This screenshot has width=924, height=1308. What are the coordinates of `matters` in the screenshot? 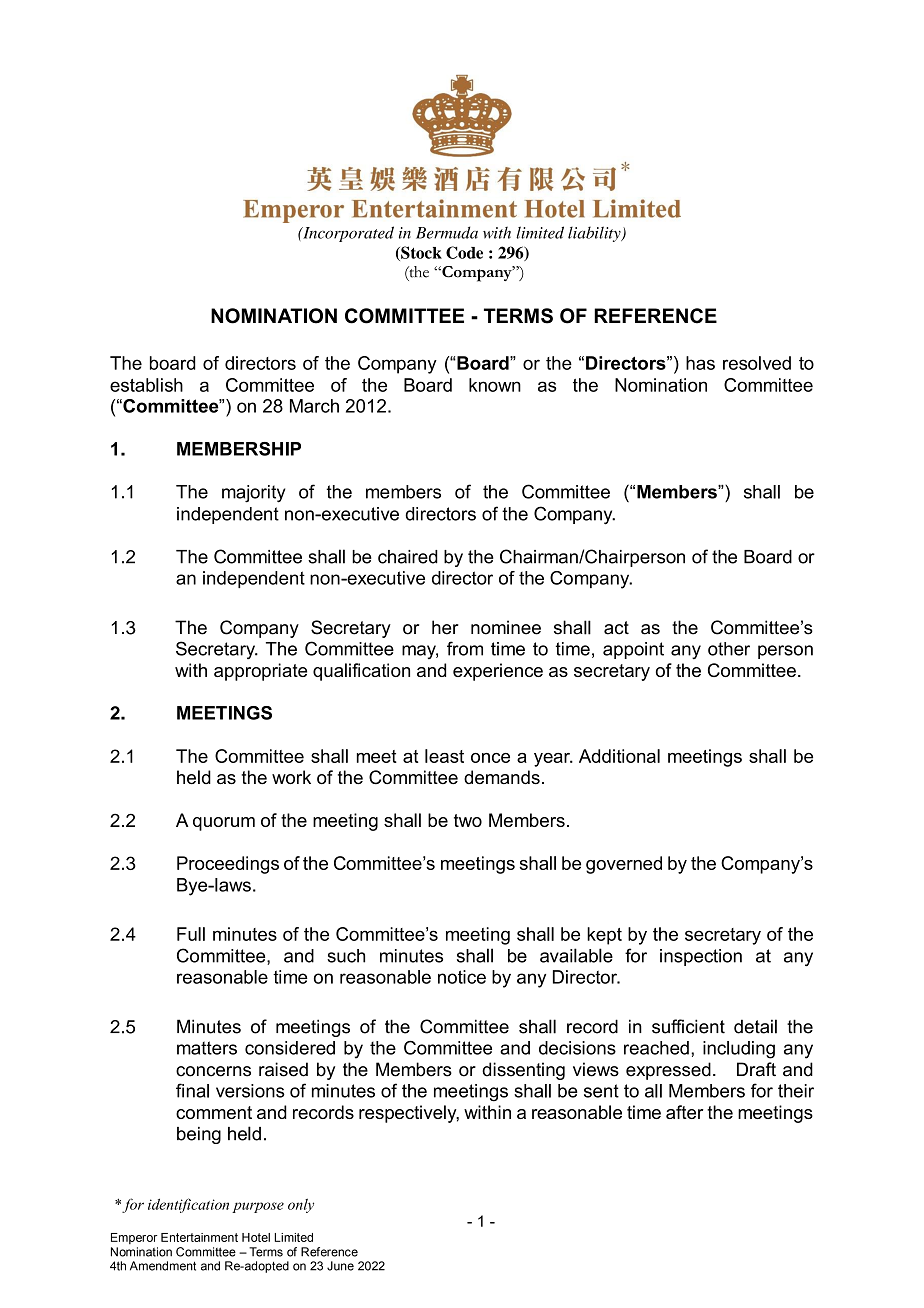 It's located at (207, 1048).
